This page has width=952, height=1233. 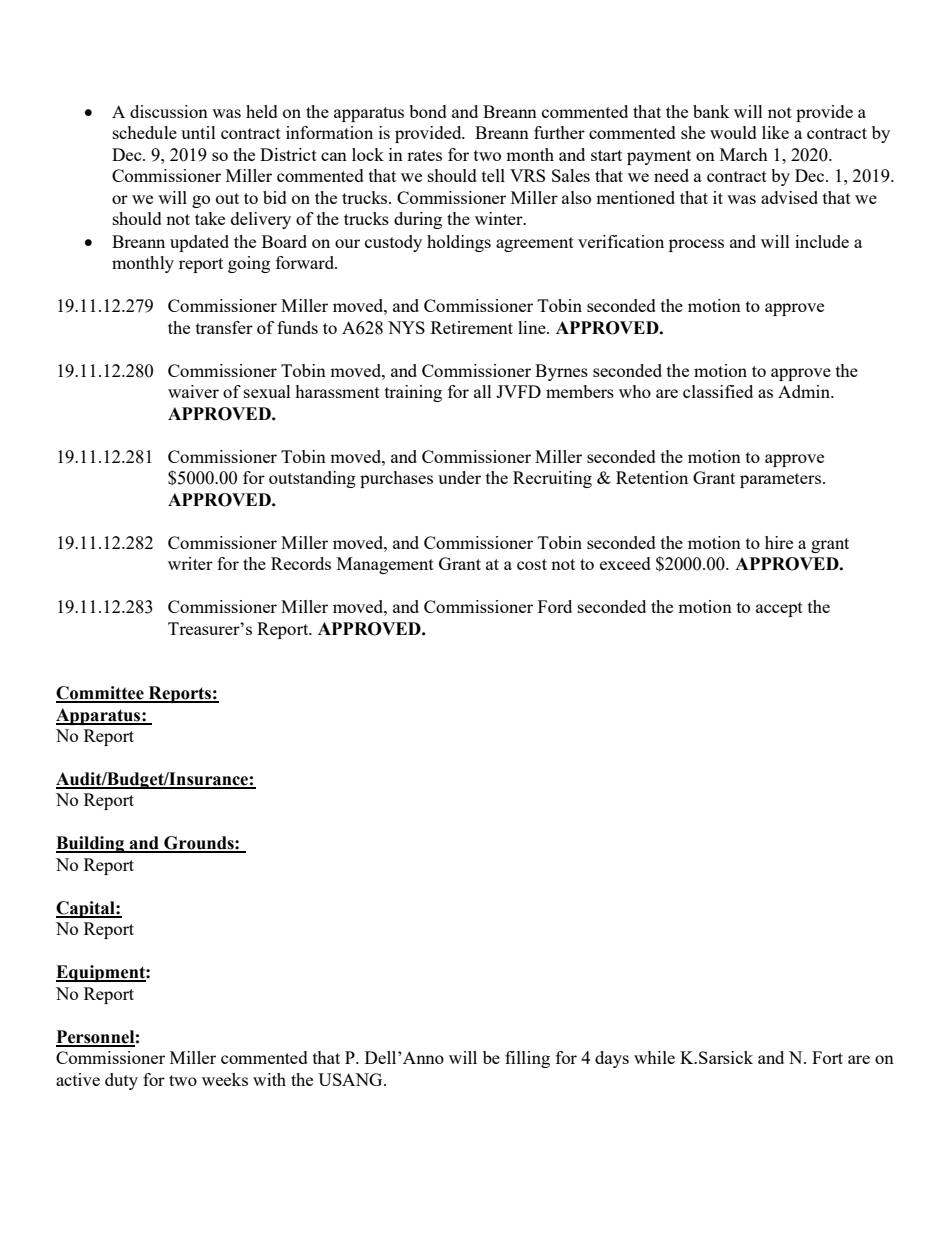 I want to click on filling, so click(x=527, y=1059).
